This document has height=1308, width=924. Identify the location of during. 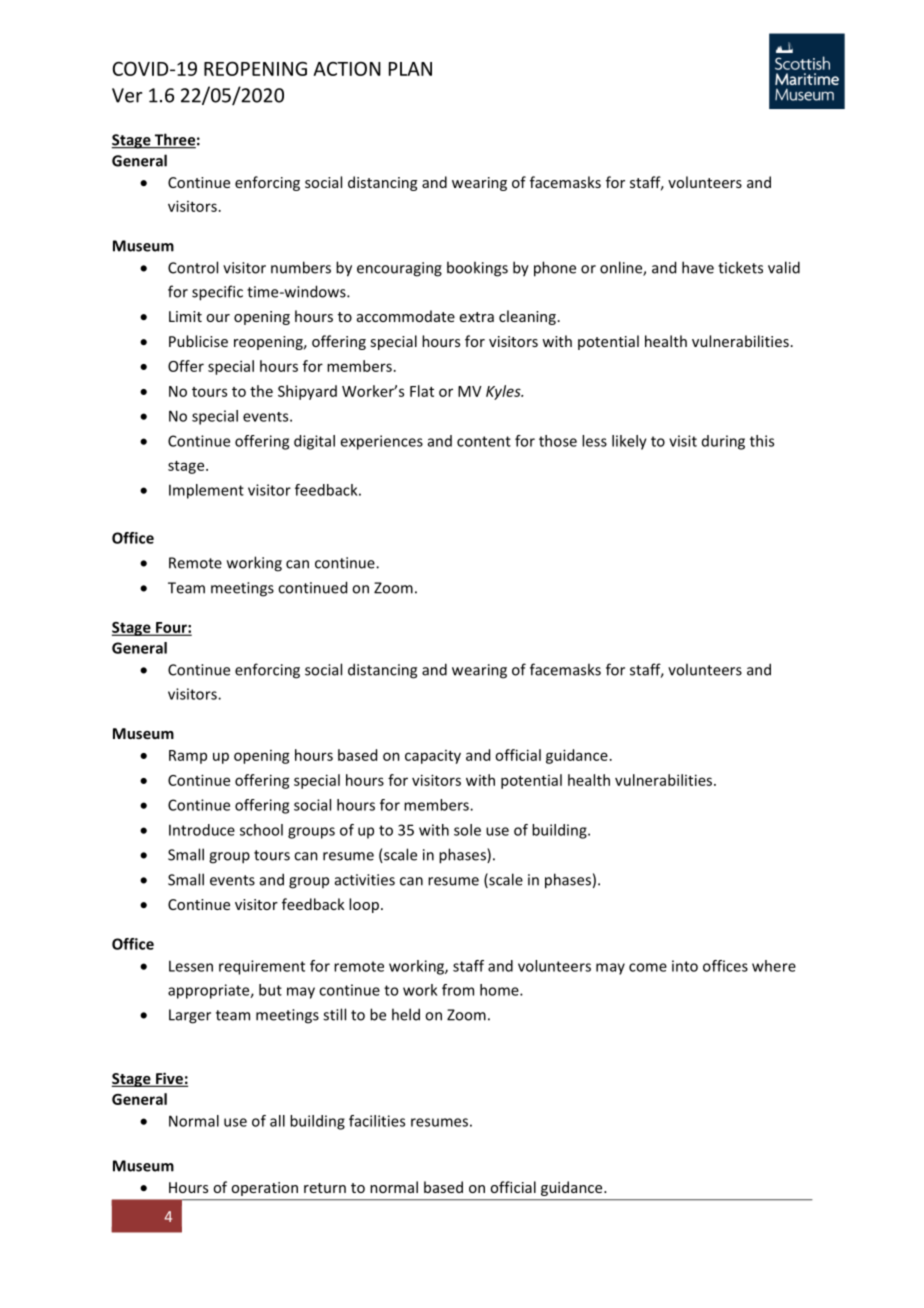
(723, 442).
